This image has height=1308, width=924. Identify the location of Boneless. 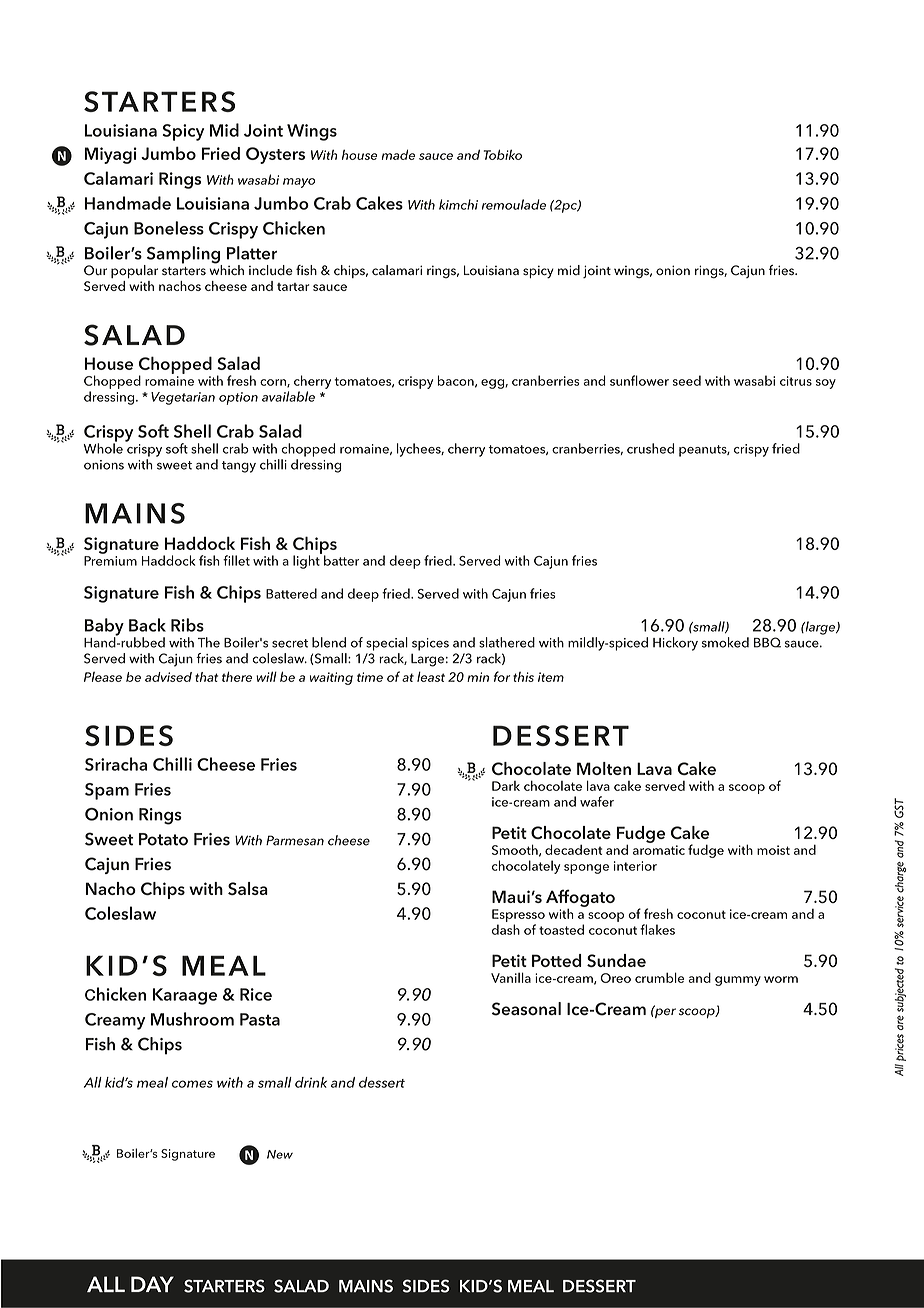
(169, 228).
